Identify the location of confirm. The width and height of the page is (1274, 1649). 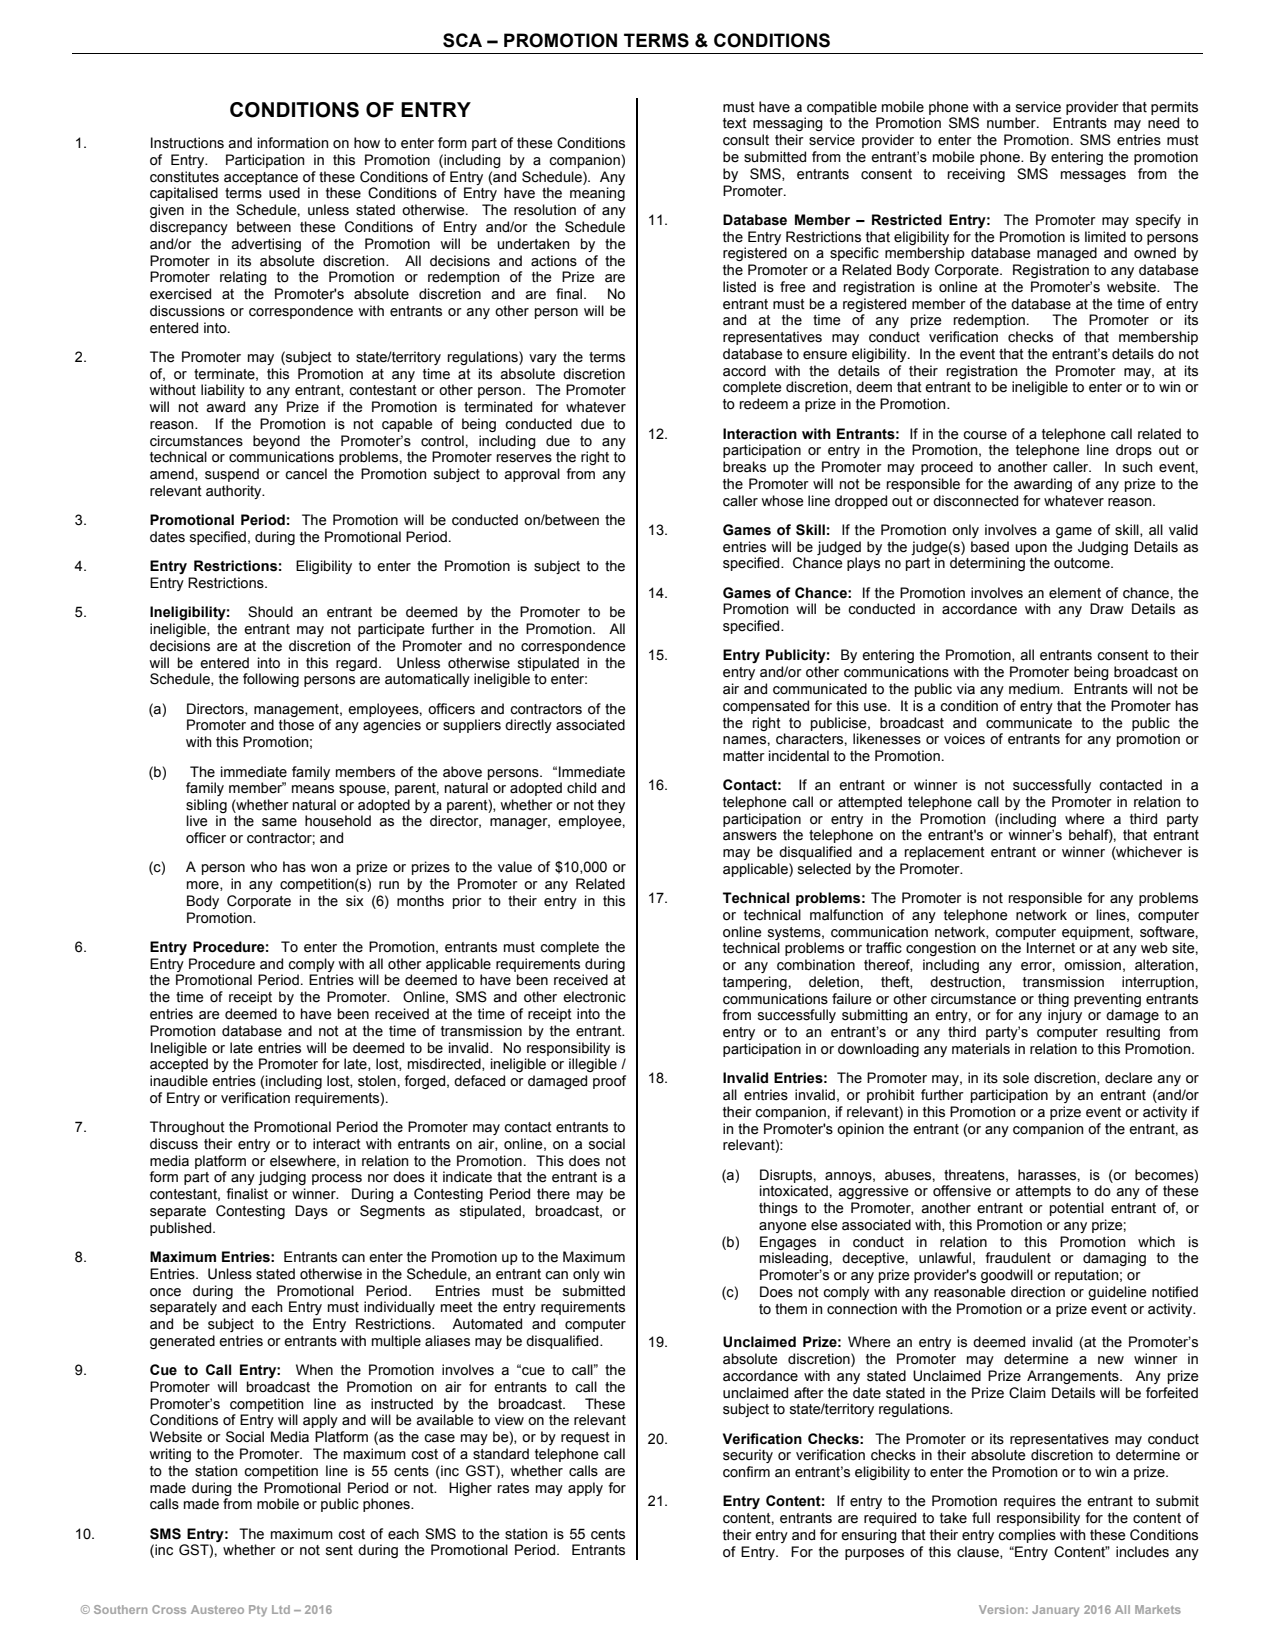
(746, 1472).
